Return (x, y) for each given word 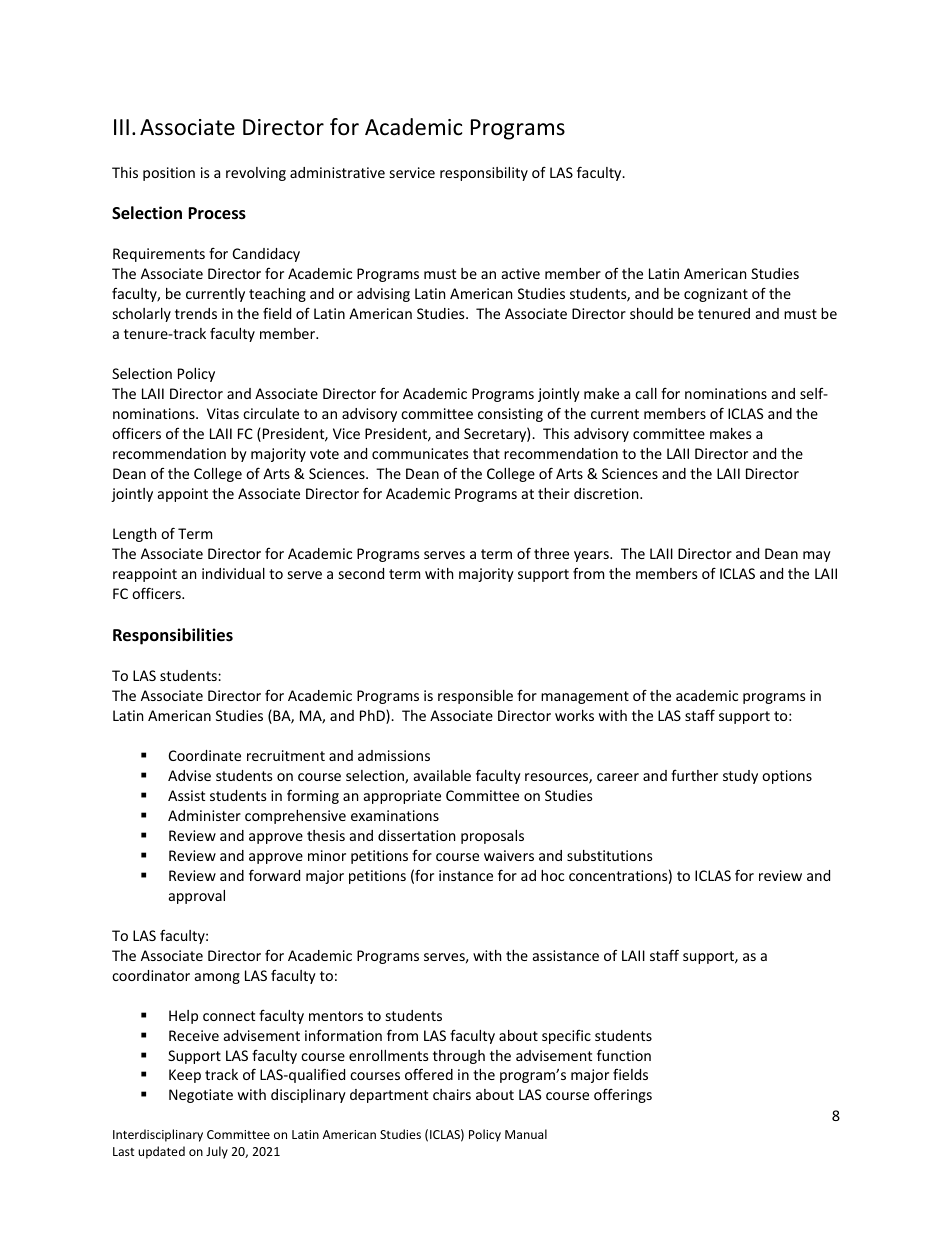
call (646, 393)
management (585, 697)
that (486, 453)
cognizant (716, 295)
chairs (452, 1094)
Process (217, 213)
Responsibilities (173, 636)
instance (466, 875)
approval (197, 897)
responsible (475, 697)
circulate (271, 413)
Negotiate (201, 1096)
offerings (623, 1095)
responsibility (484, 174)
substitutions (610, 855)
